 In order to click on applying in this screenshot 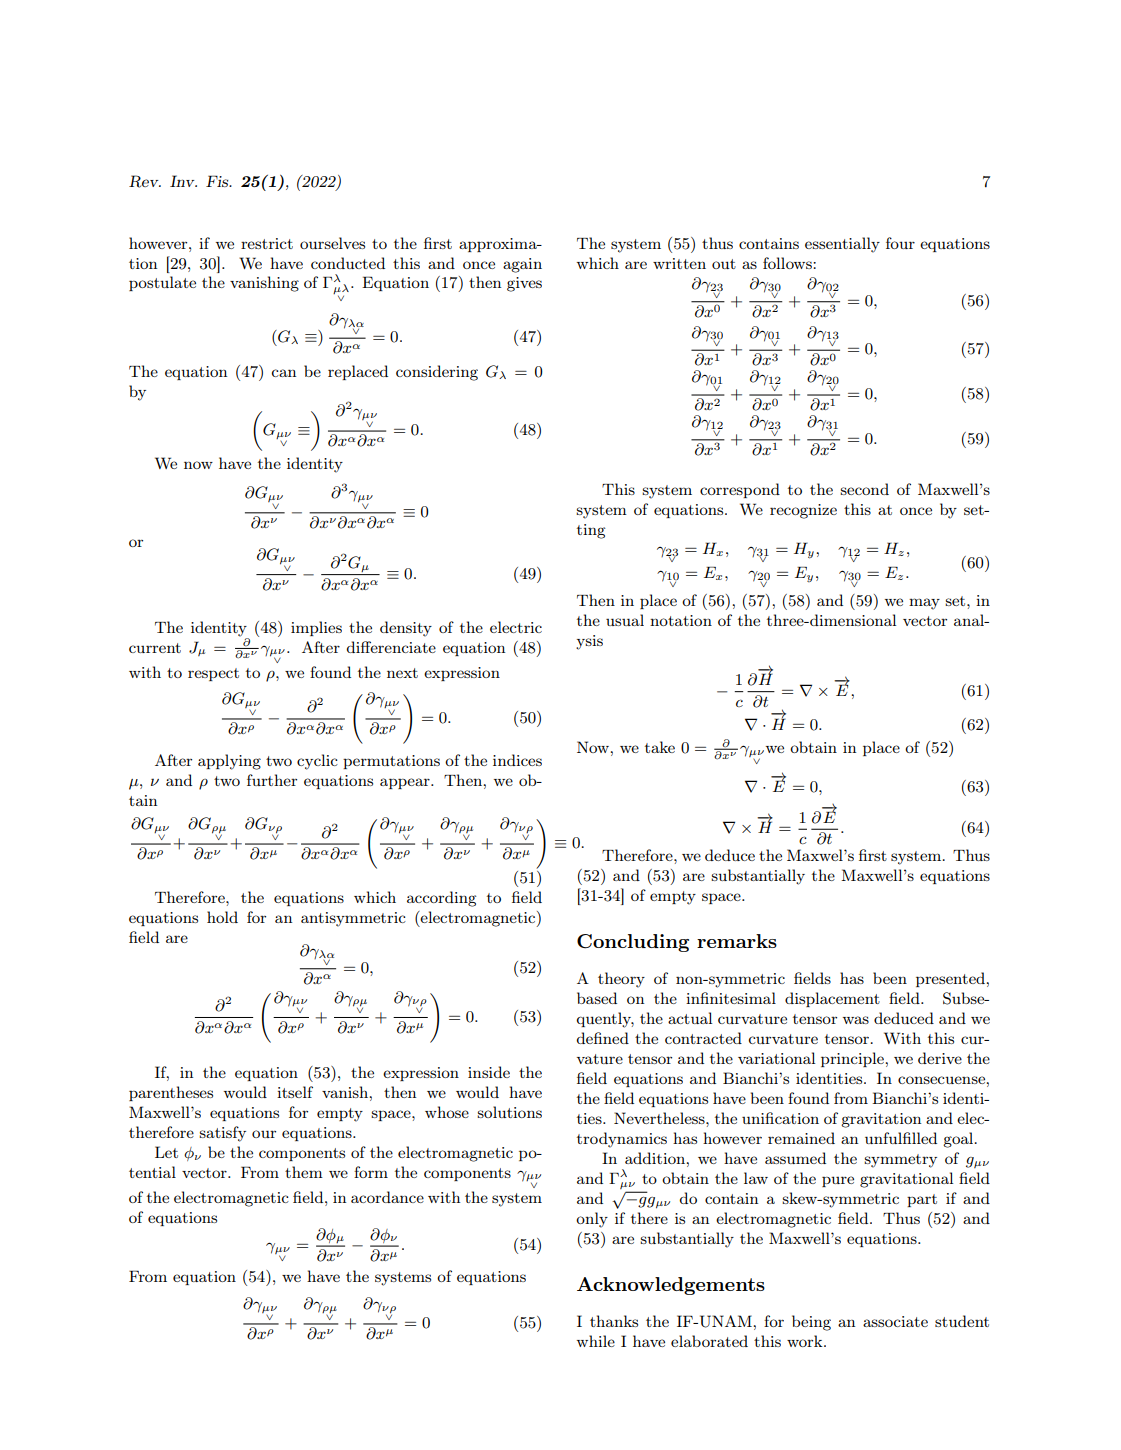, I will do `click(229, 762)`.
